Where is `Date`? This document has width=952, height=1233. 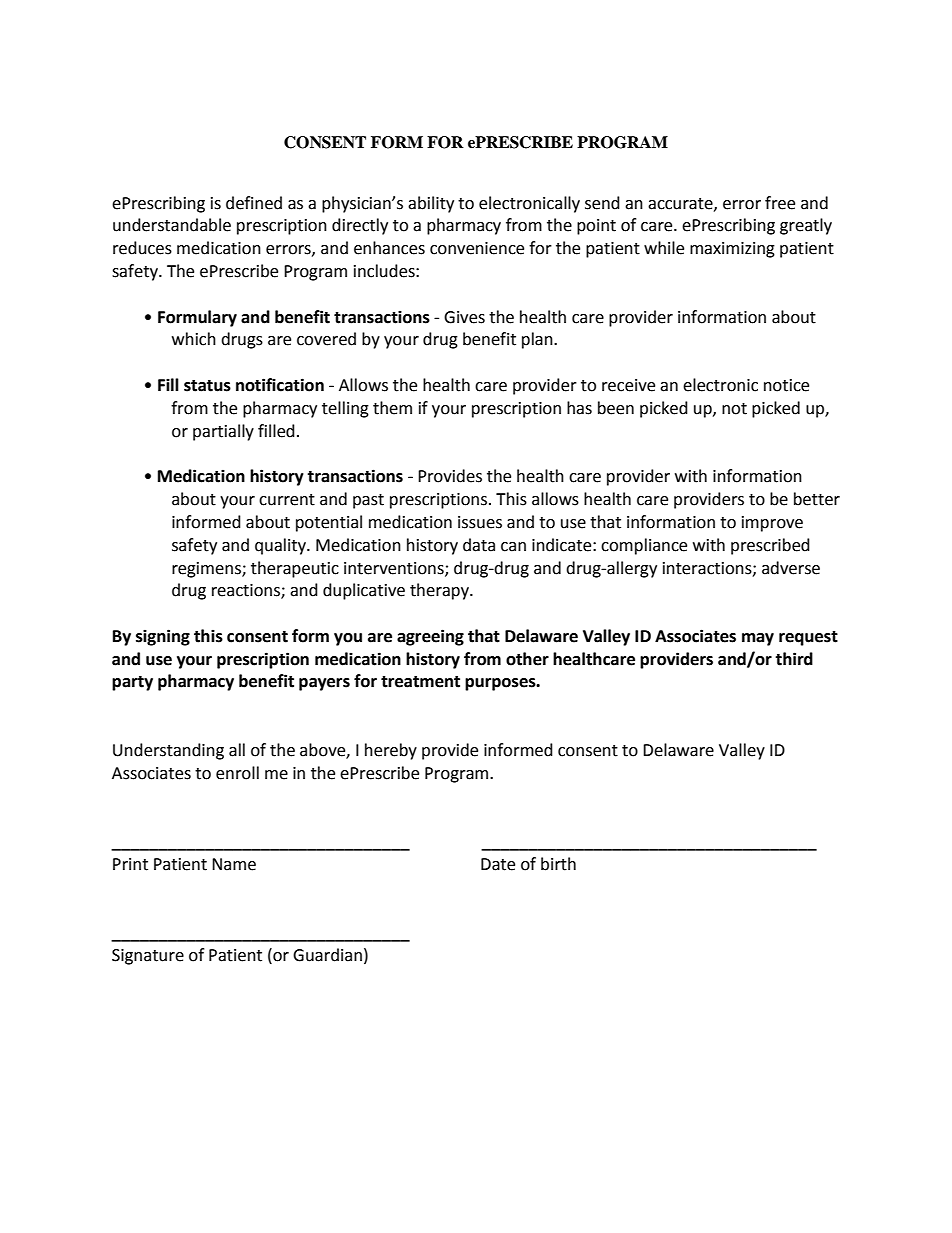
Date is located at coordinates (498, 864).
